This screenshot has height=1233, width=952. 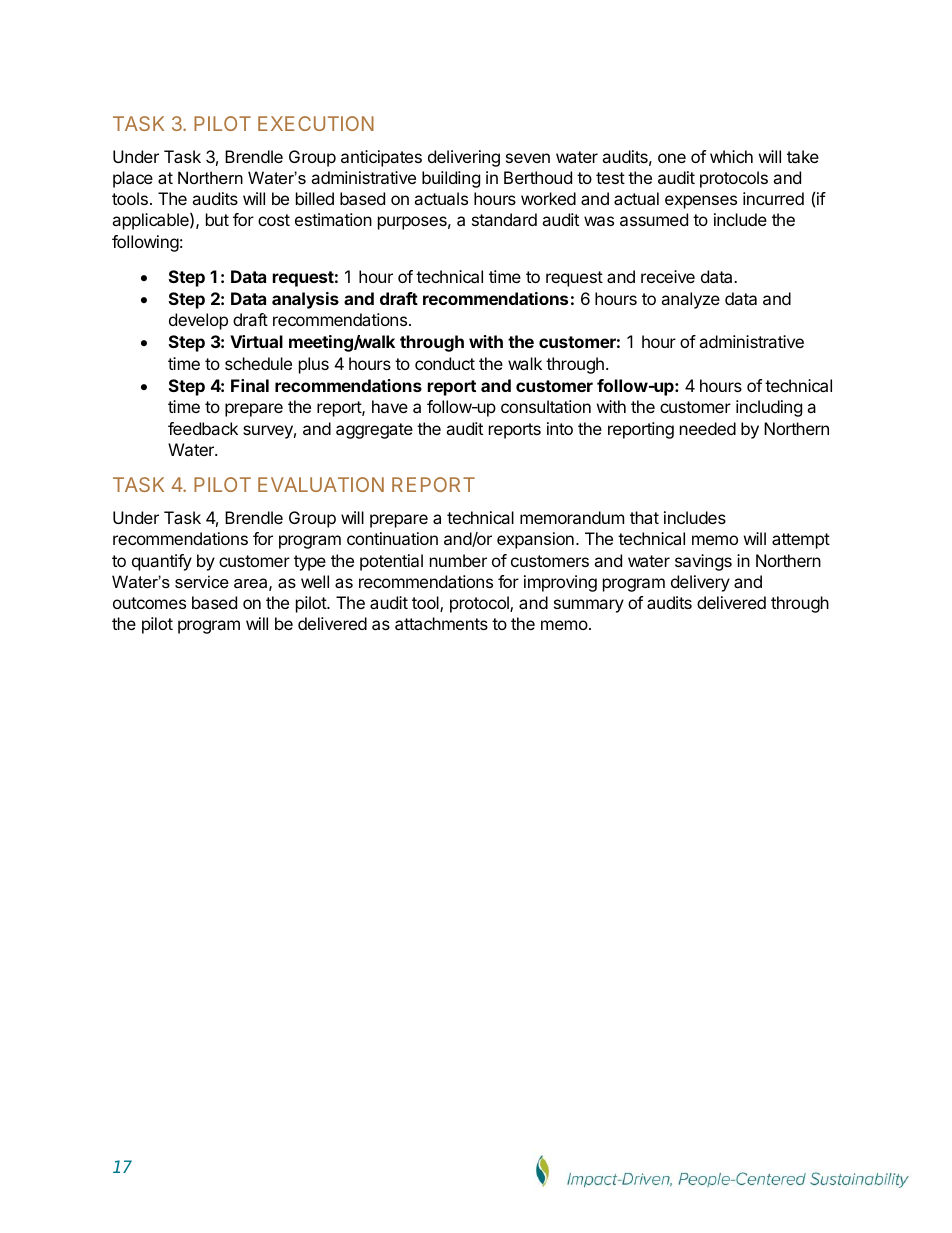 I want to click on delivering, so click(x=464, y=158).
